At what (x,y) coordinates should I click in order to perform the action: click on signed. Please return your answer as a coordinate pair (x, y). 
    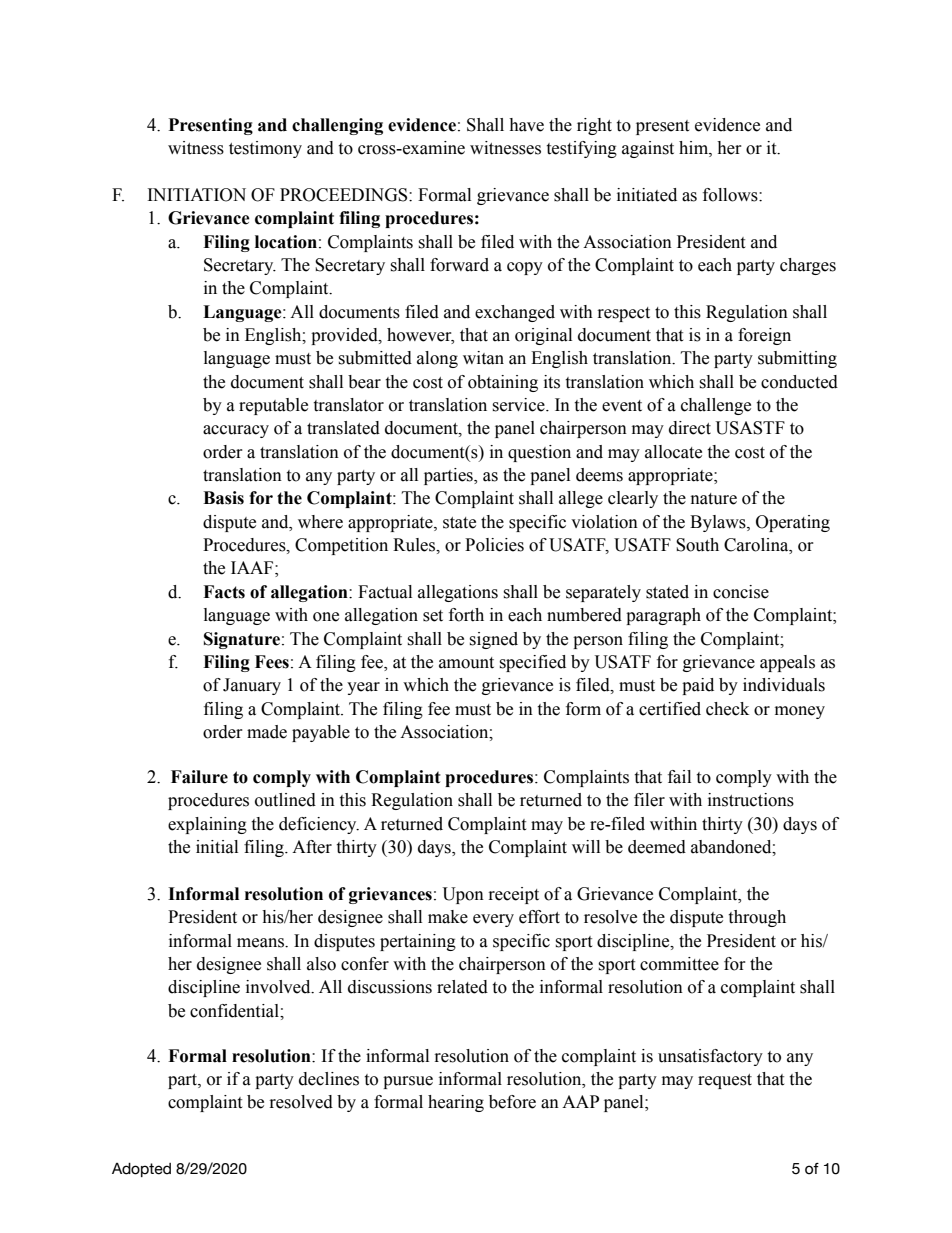
    Looking at the image, I should click on (493, 640).
